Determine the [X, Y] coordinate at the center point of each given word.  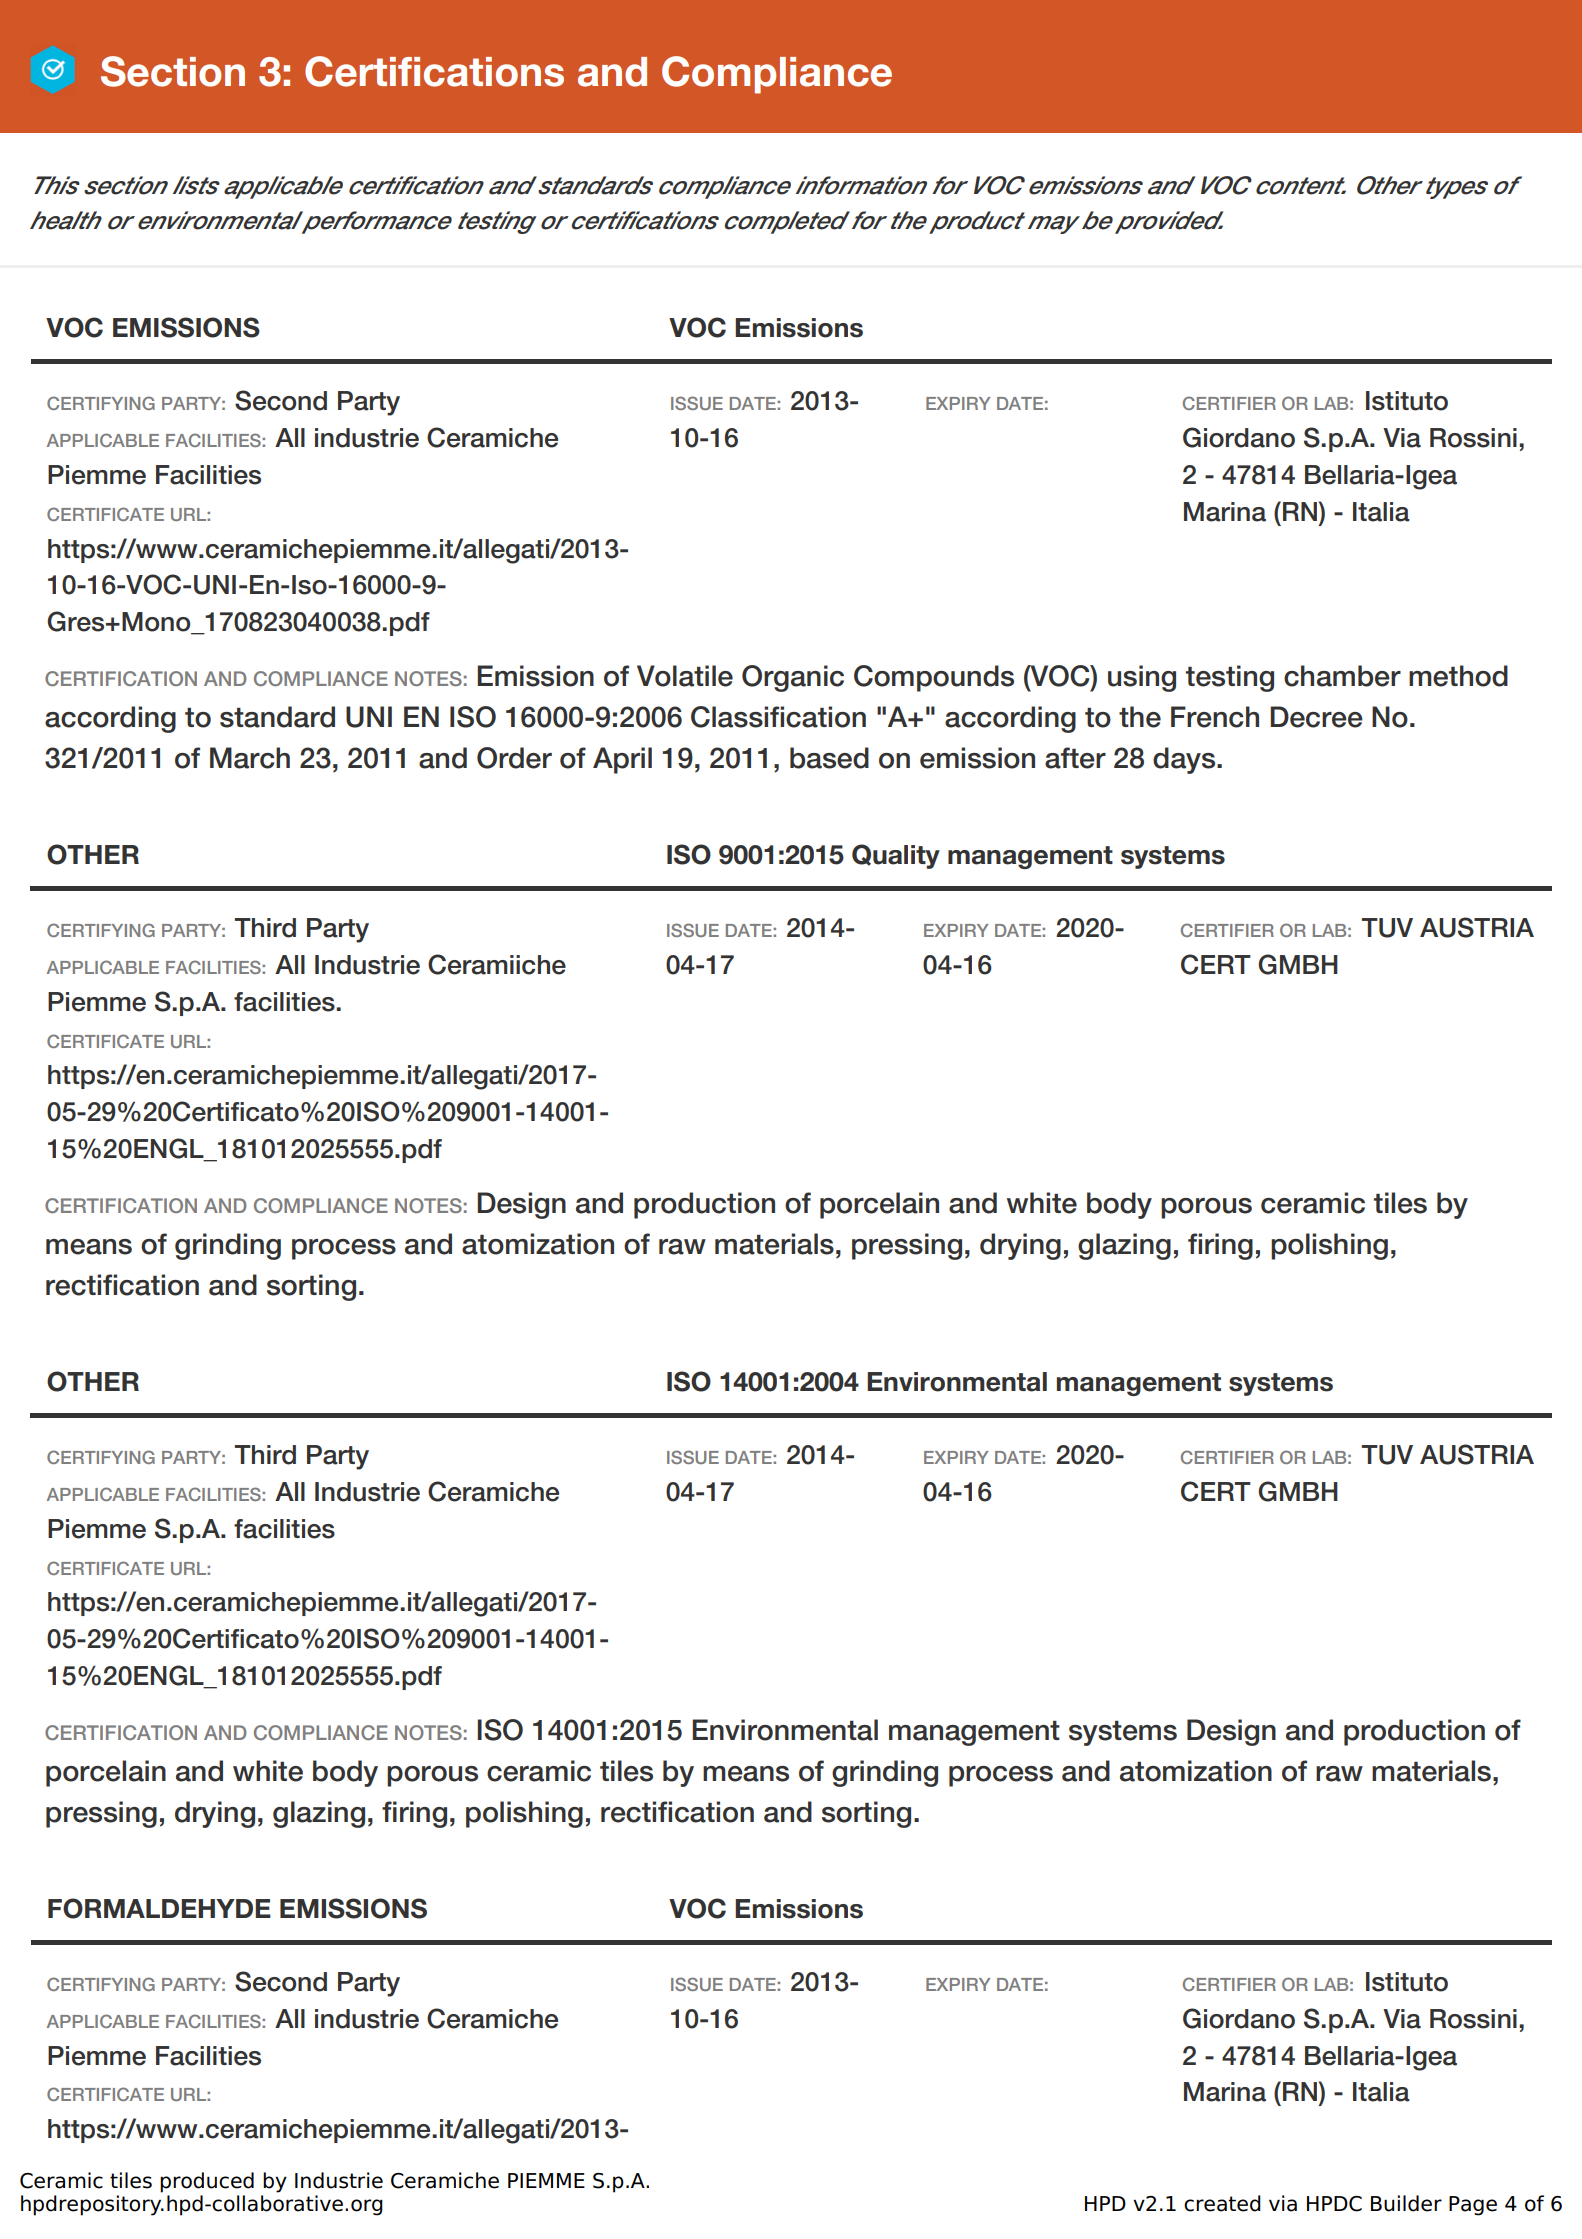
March [250, 758]
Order [514, 758]
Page [1473, 2206]
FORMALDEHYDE [159, 1908]
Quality [896, 856]
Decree [1316, 717]
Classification [778, 717]
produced [207, 2182]
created [1222, 2203]
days [1185, 760]
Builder [1406, 2203]
